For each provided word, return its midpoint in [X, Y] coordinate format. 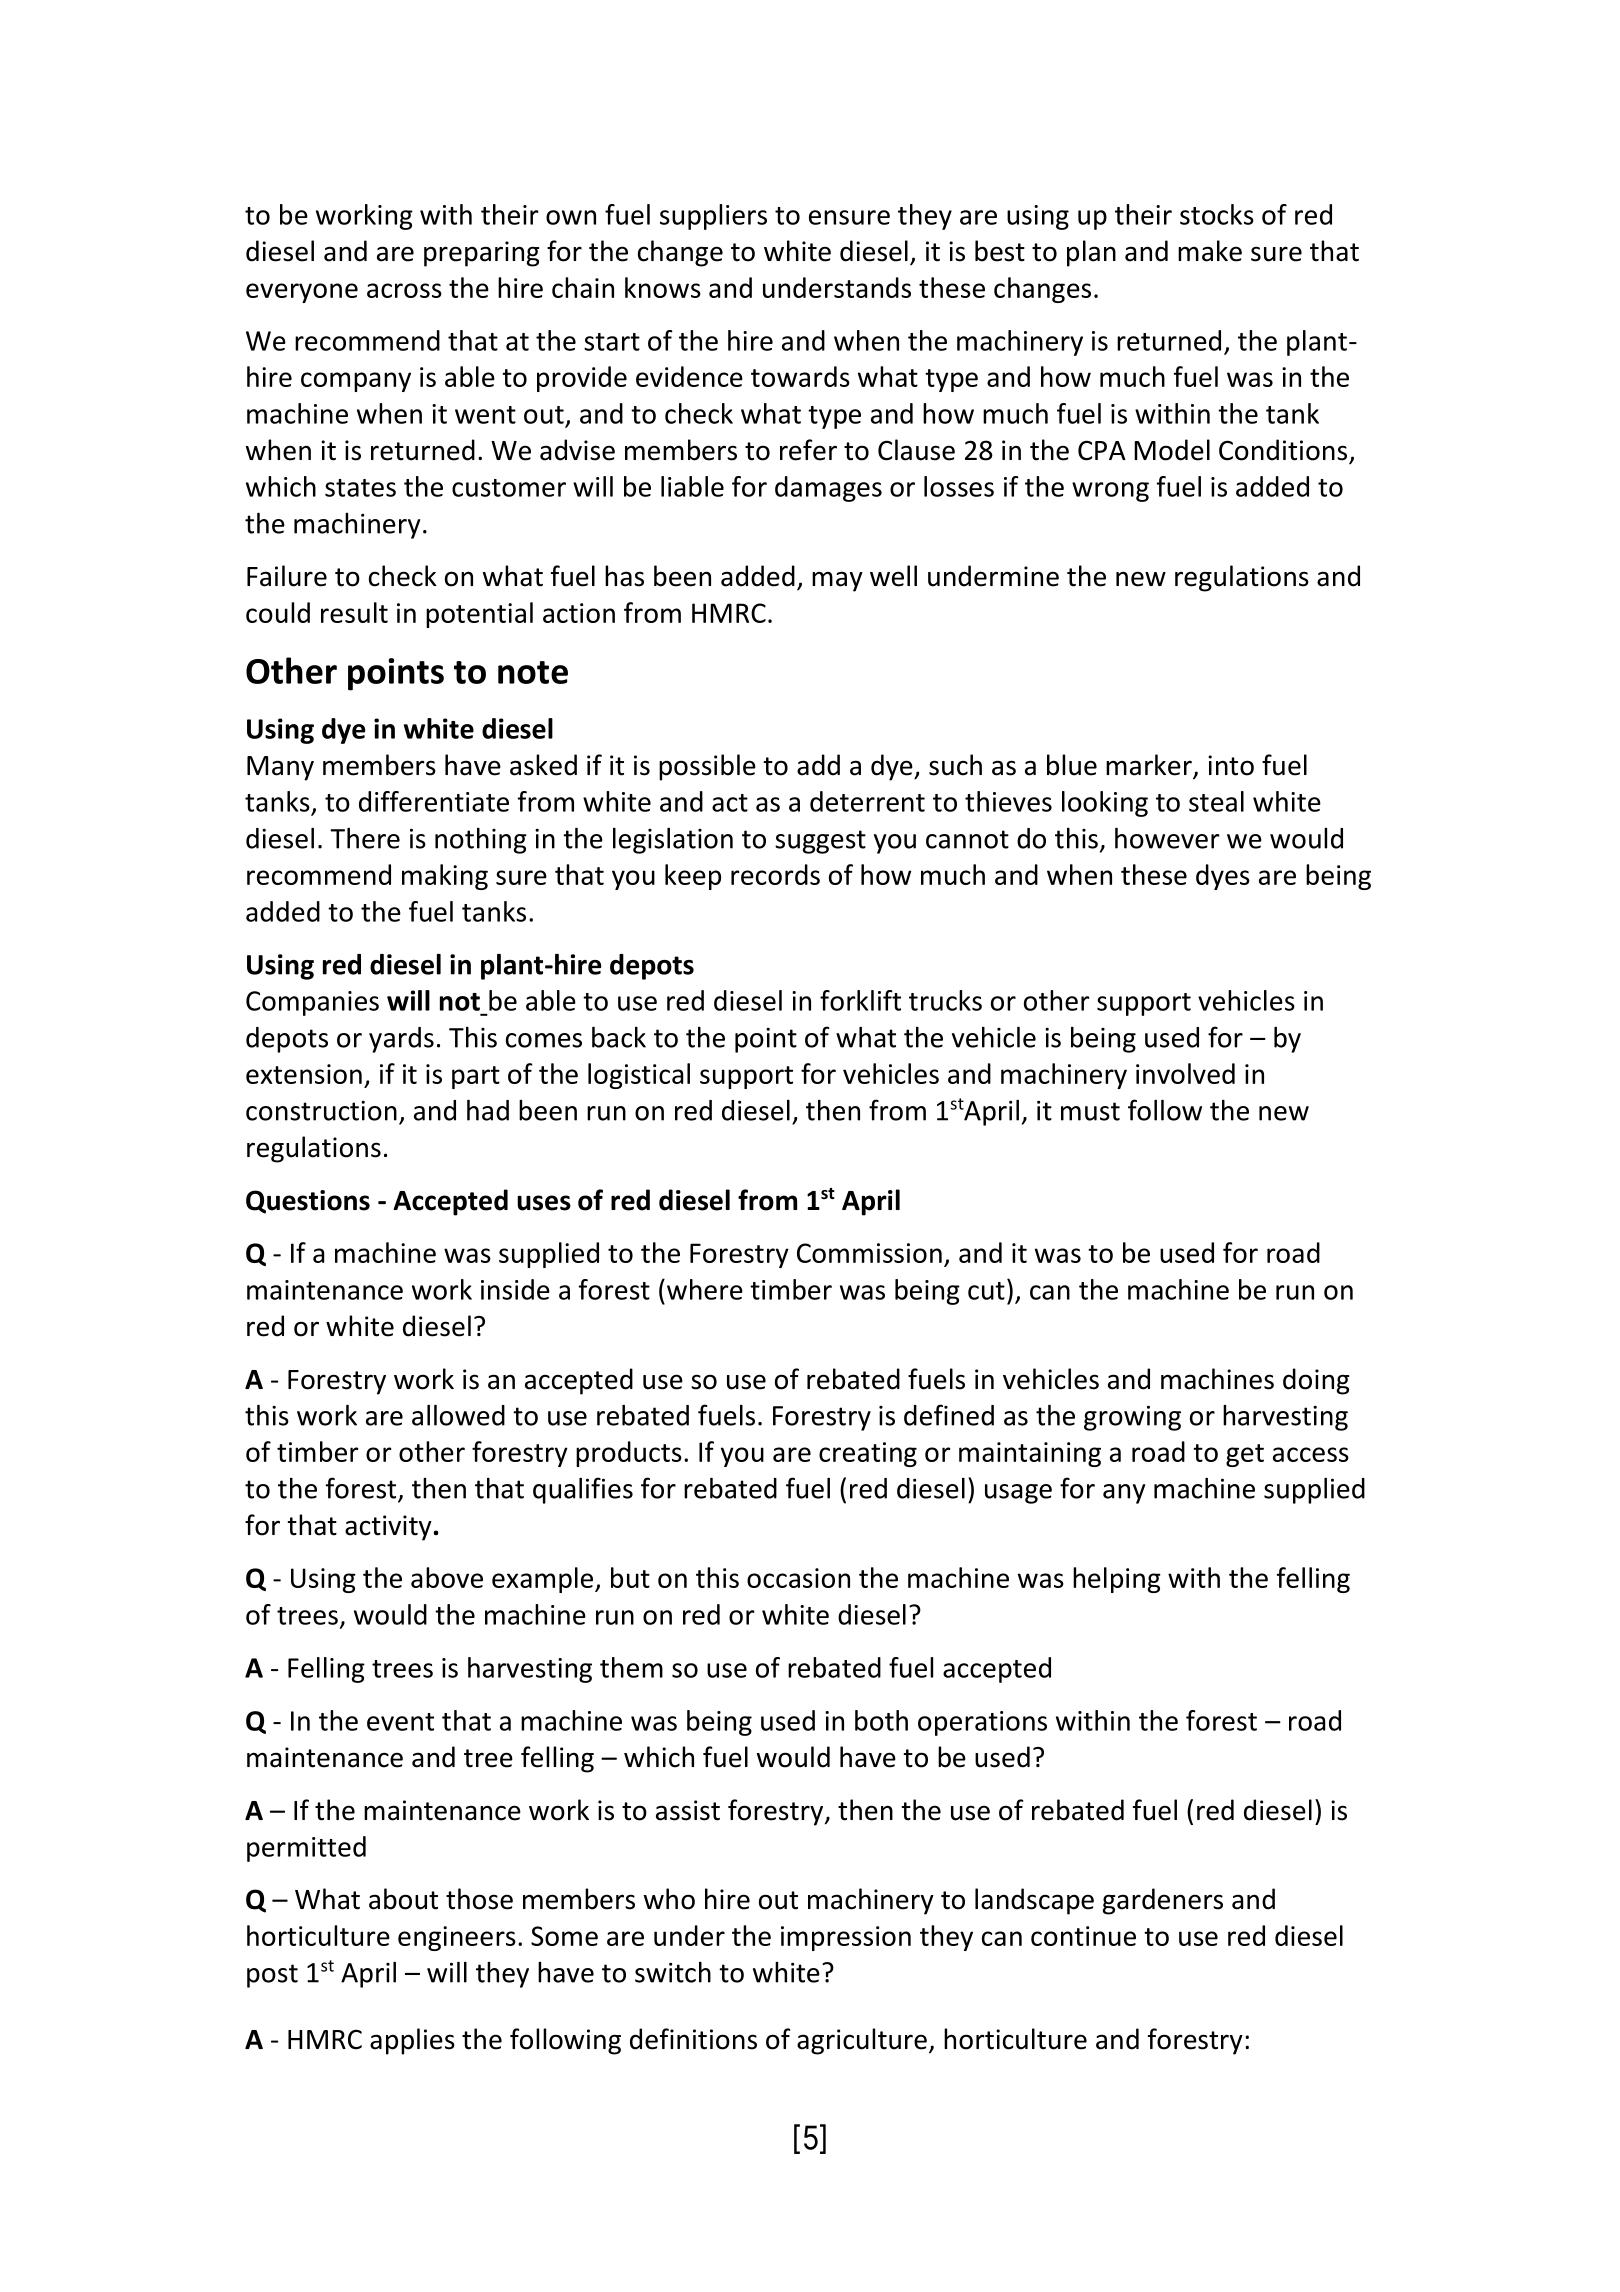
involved [1185, 1073]
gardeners [1163, 1901]
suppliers [713, 217]
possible [707, 767]
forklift [860, 1000]
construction [321, 1110]
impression [846, 1938]
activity [388, 1528]
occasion [798, 1578]
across [404, 290]
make [1210, 251]
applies [412, 2041]
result [354, 612]
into [1231, 765]
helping [1117, 1580]
